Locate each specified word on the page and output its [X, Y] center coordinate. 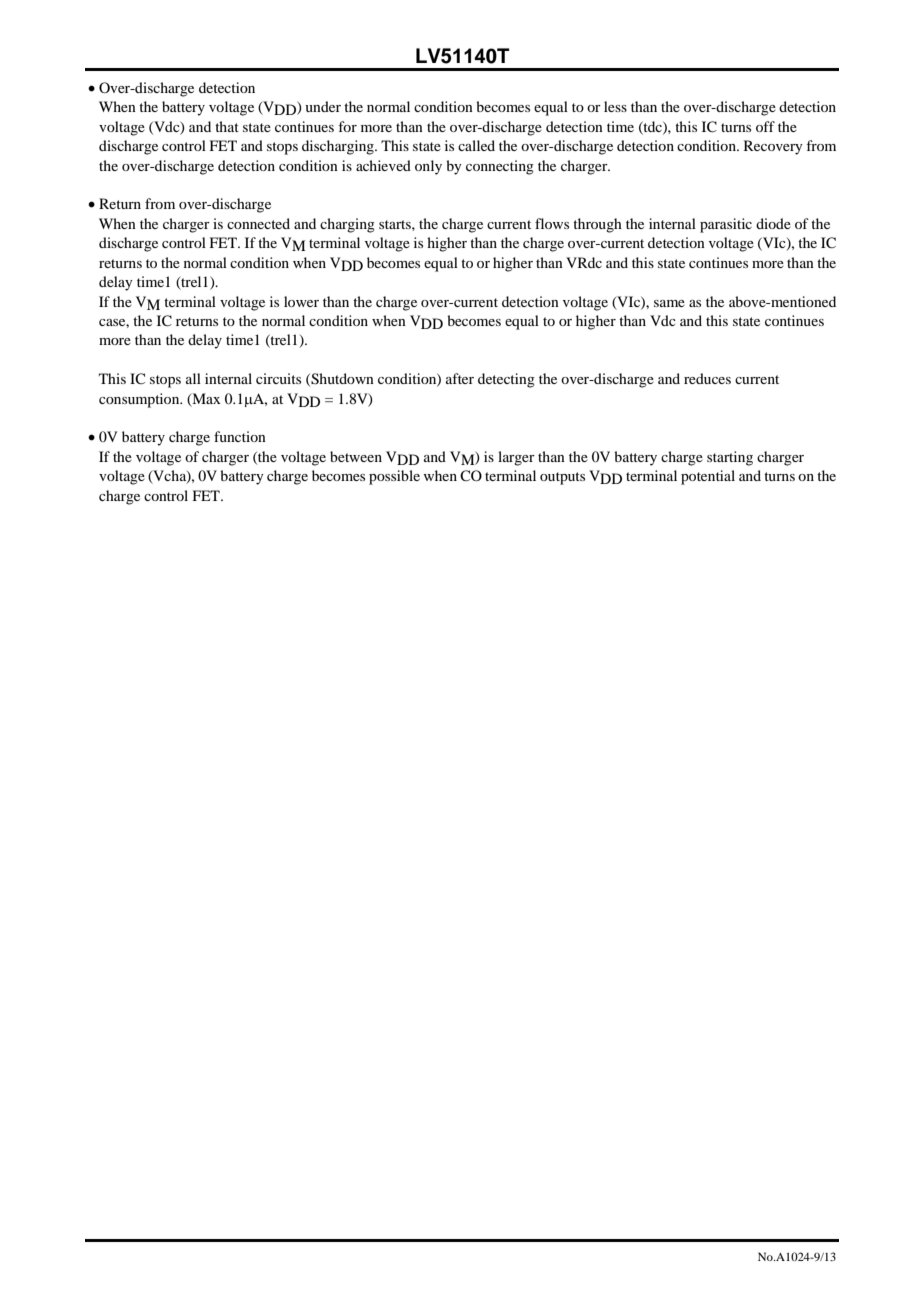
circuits [278, 378]
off [765, 126]
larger [516, 458]
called [476, 145]
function [240, 436]
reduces [707, 378]
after [460, 378]
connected [258, 223]
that [227, 126]
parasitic [726, 225]
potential [708, 477]
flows [552, 223]
